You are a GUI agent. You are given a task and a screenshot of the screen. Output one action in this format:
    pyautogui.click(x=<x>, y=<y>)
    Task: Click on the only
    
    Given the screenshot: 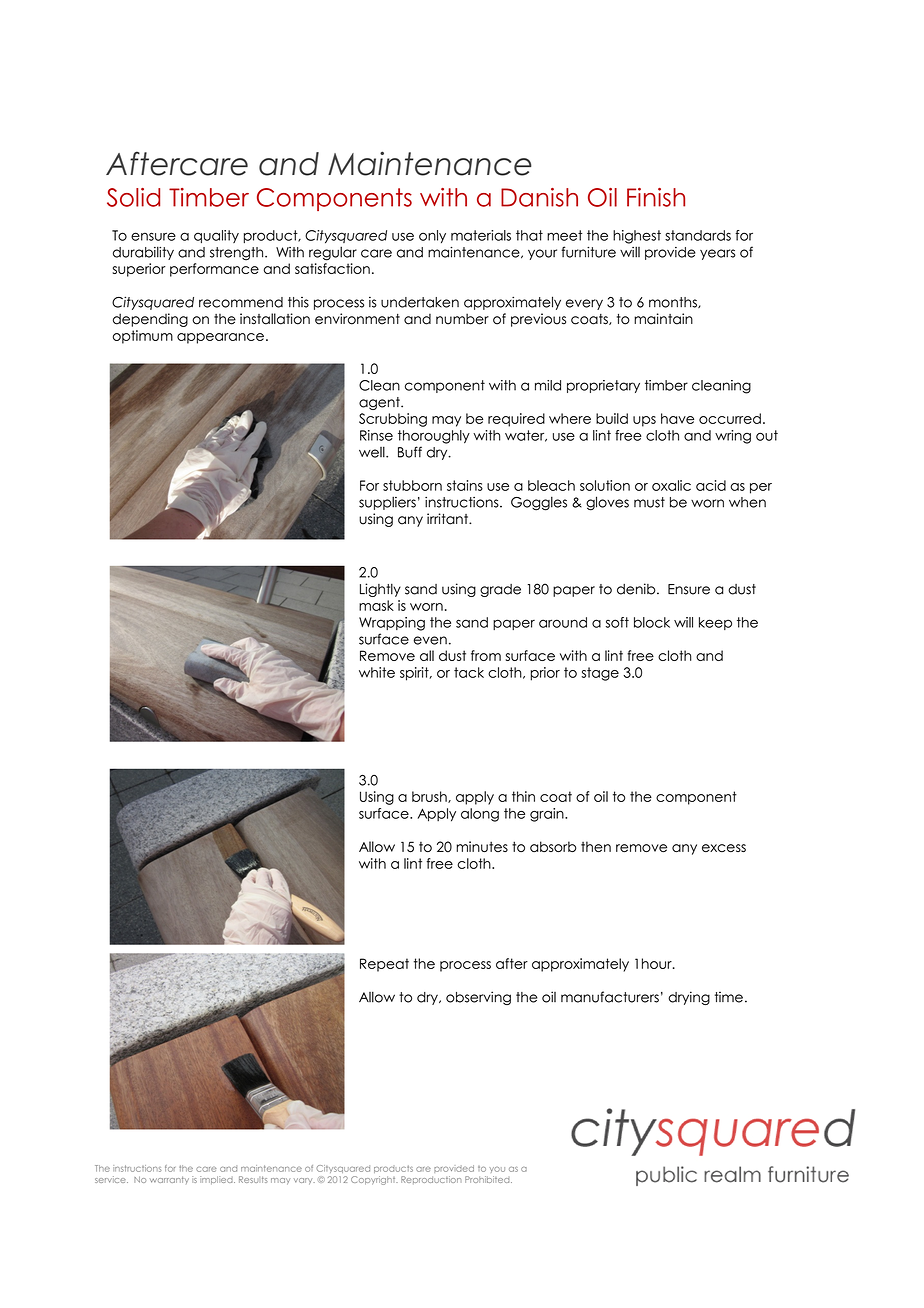 What is the action you would take?
    pyautogui.click(x=432, y=236)
